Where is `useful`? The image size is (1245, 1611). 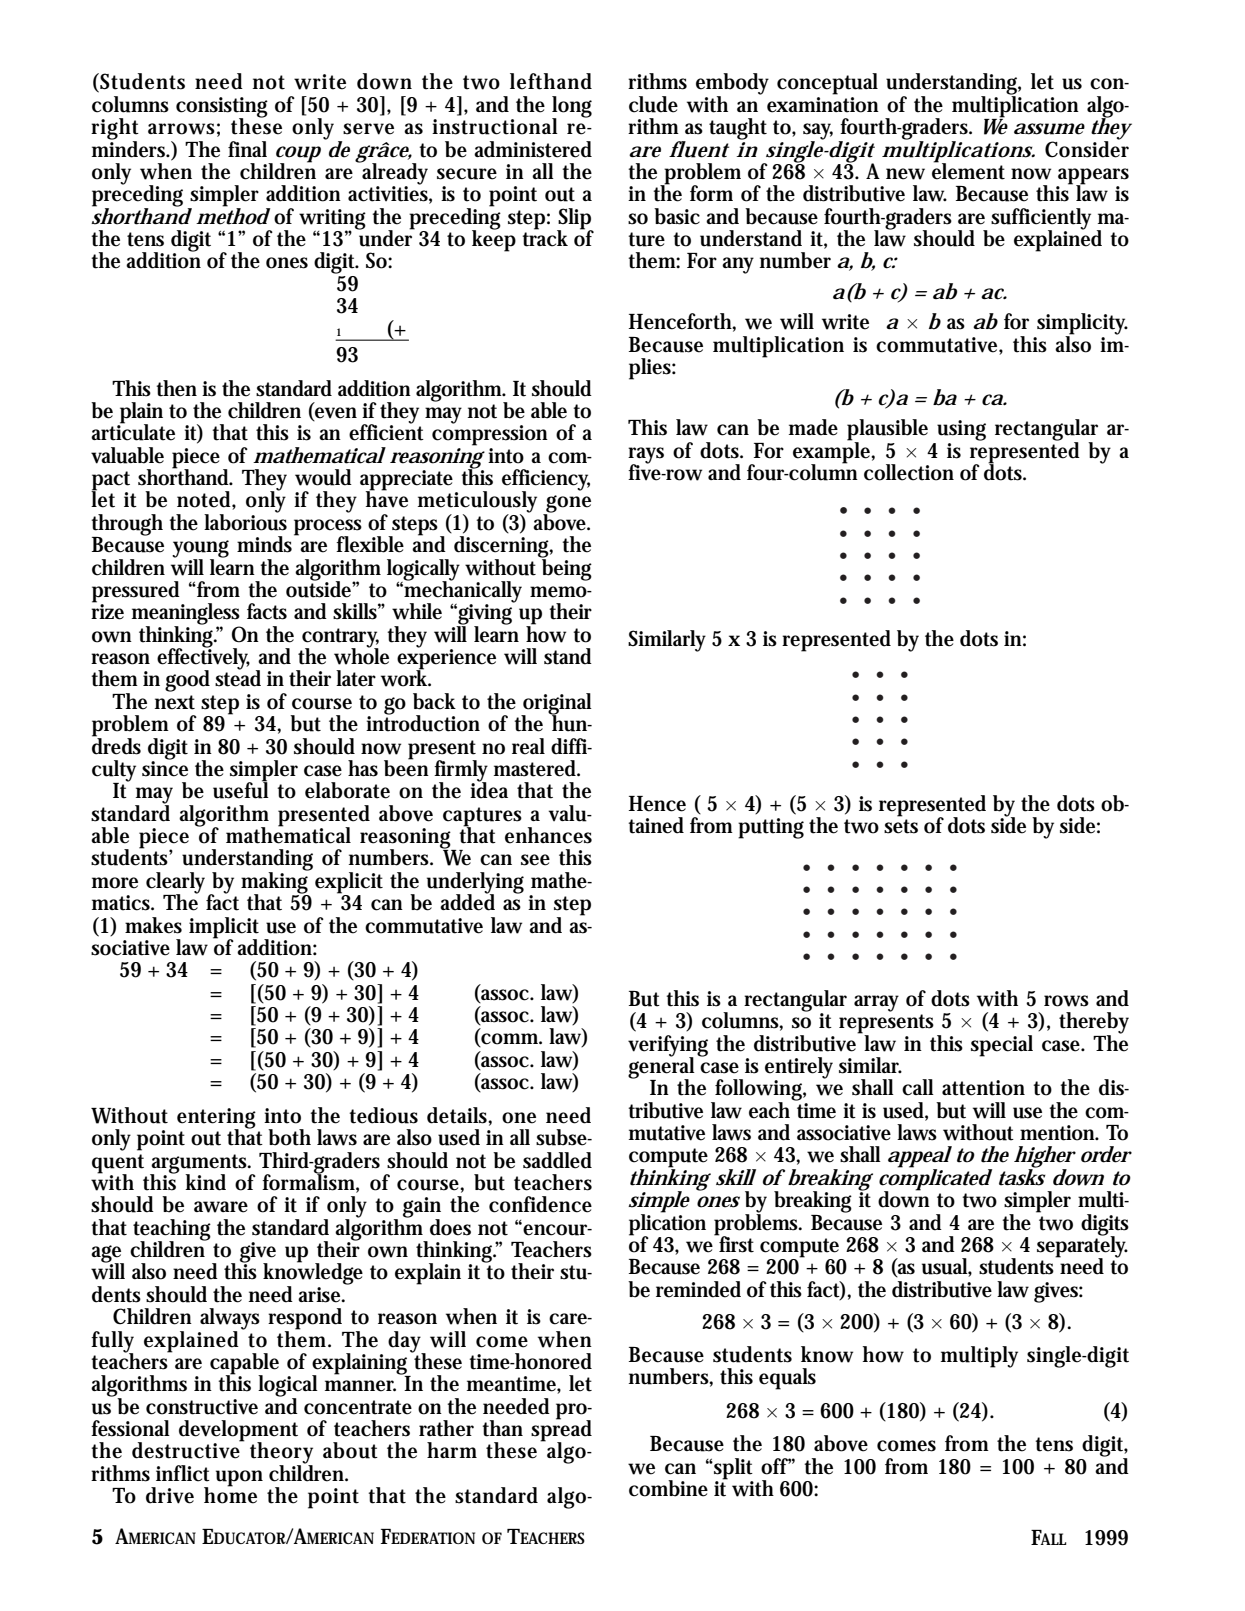
useful is located at coordinates (241, 789).
